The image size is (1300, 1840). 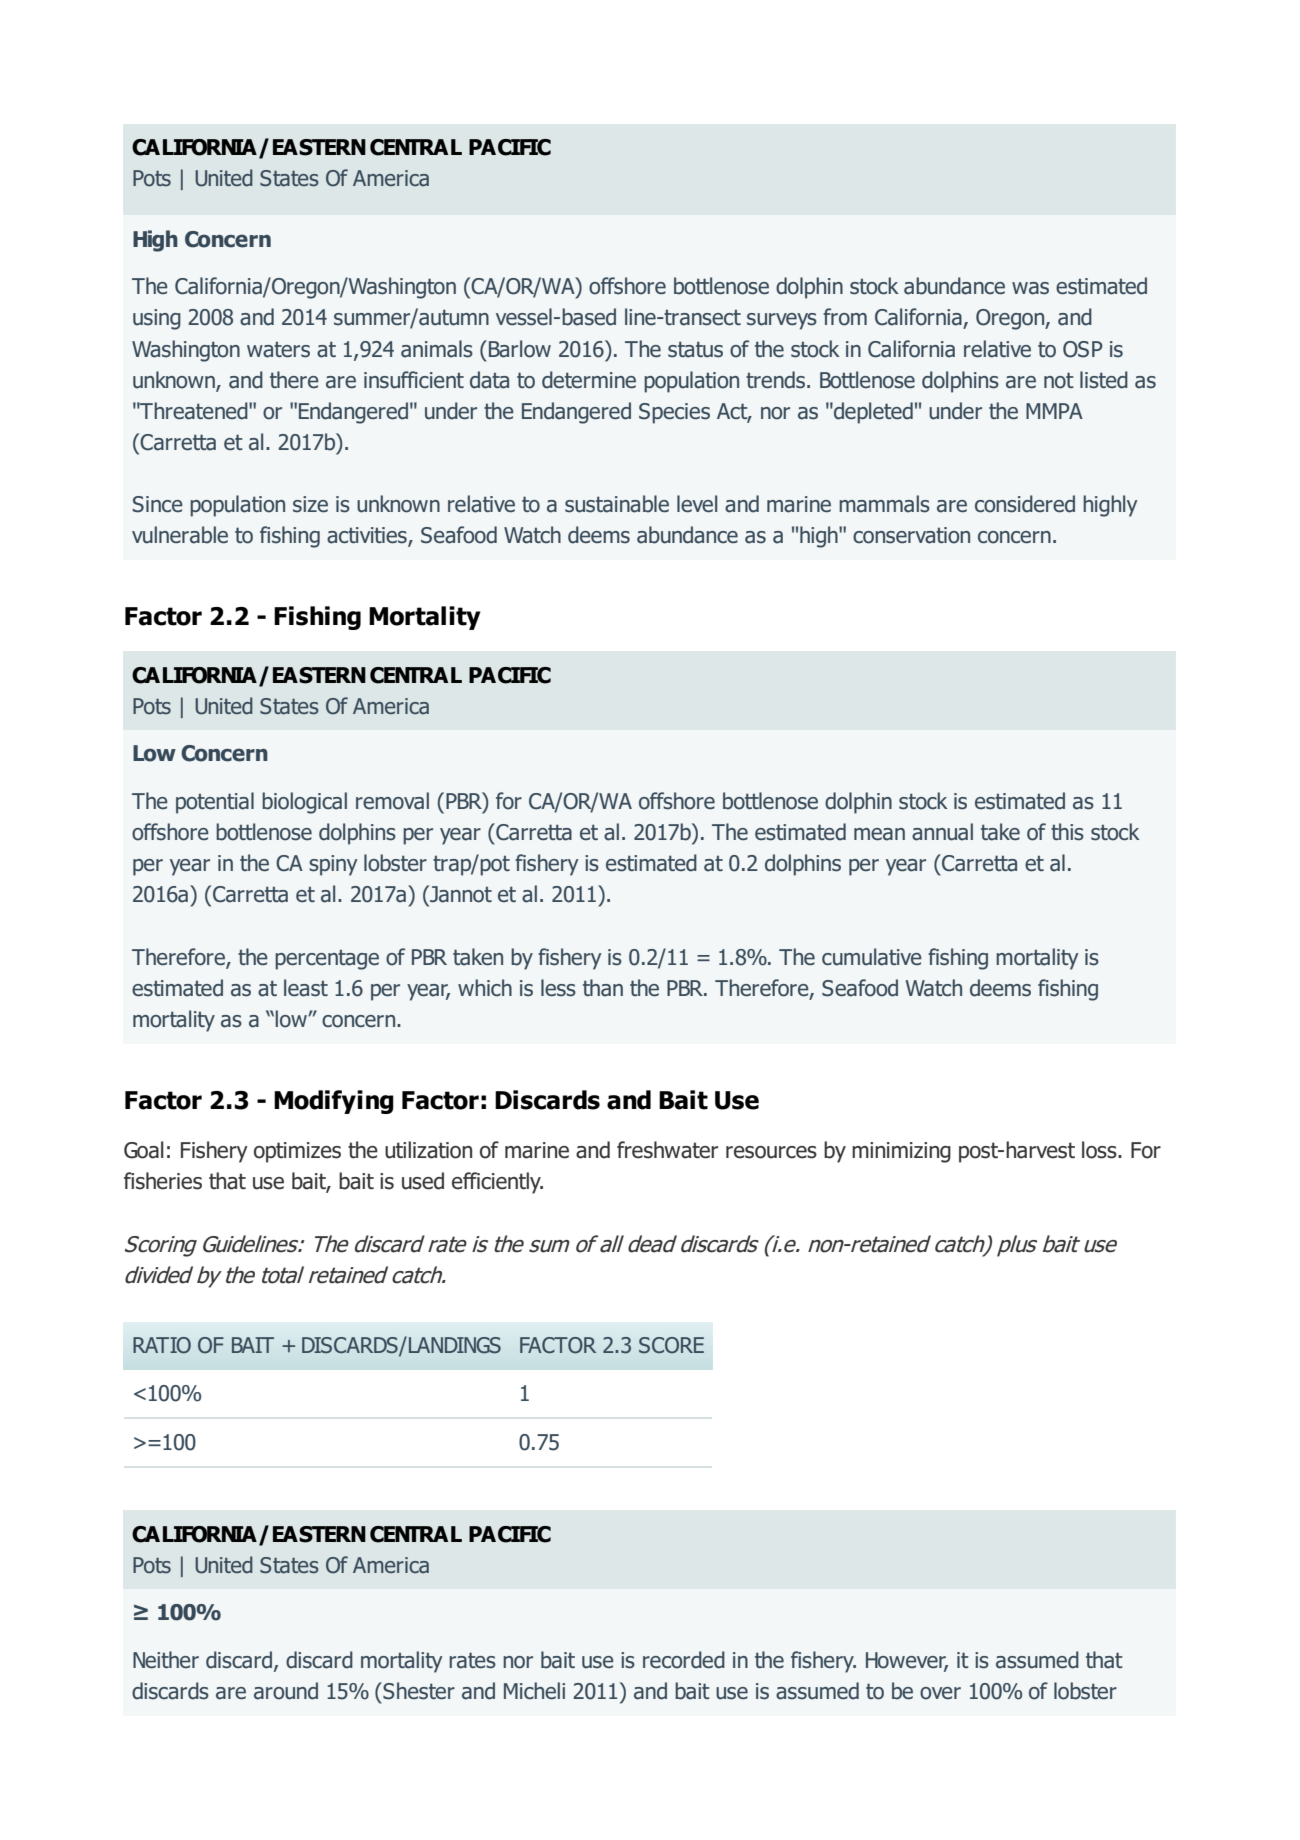 I want to click on waters, so click(x=278, y=350).
